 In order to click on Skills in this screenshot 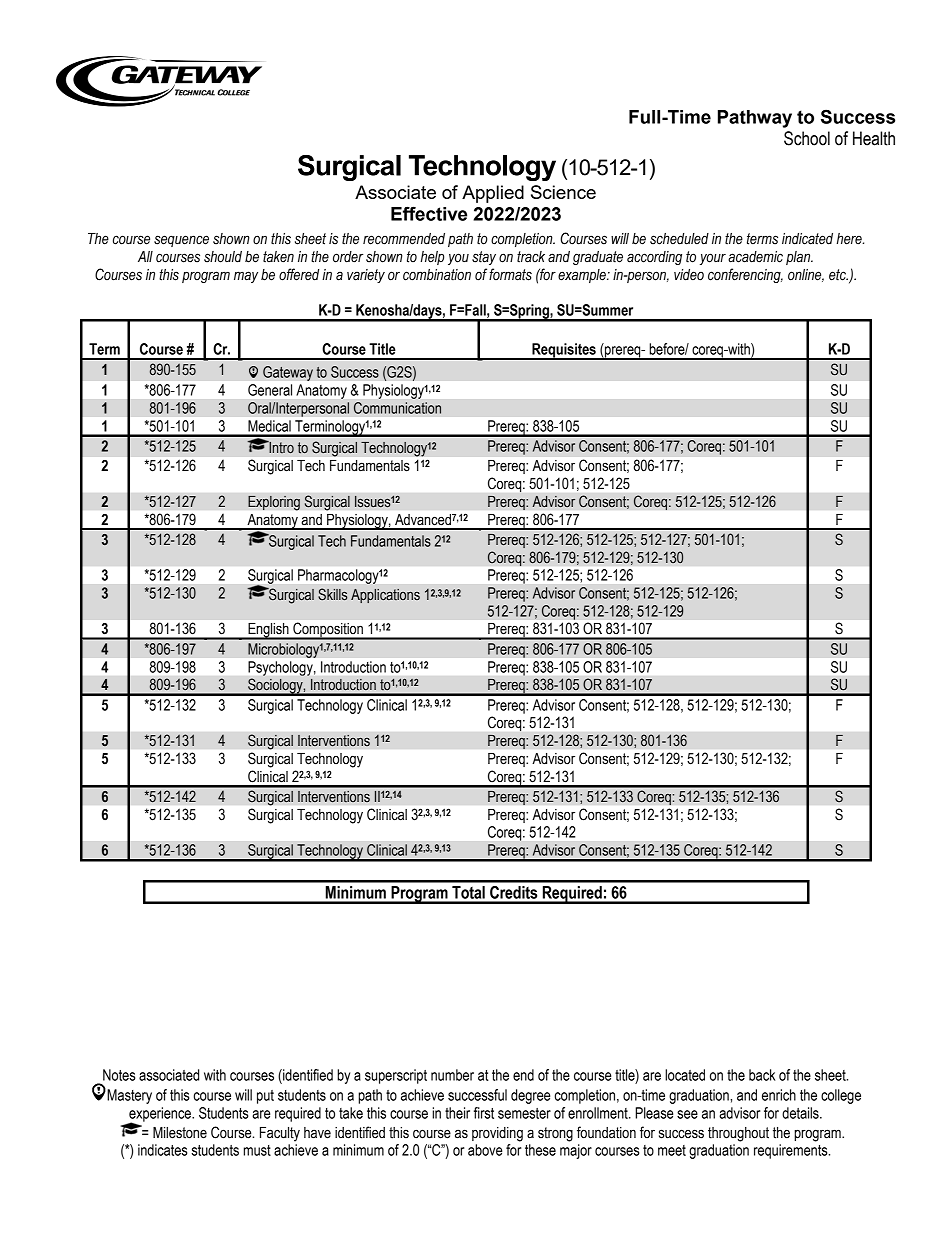, I will do `click(332, 594)`.
